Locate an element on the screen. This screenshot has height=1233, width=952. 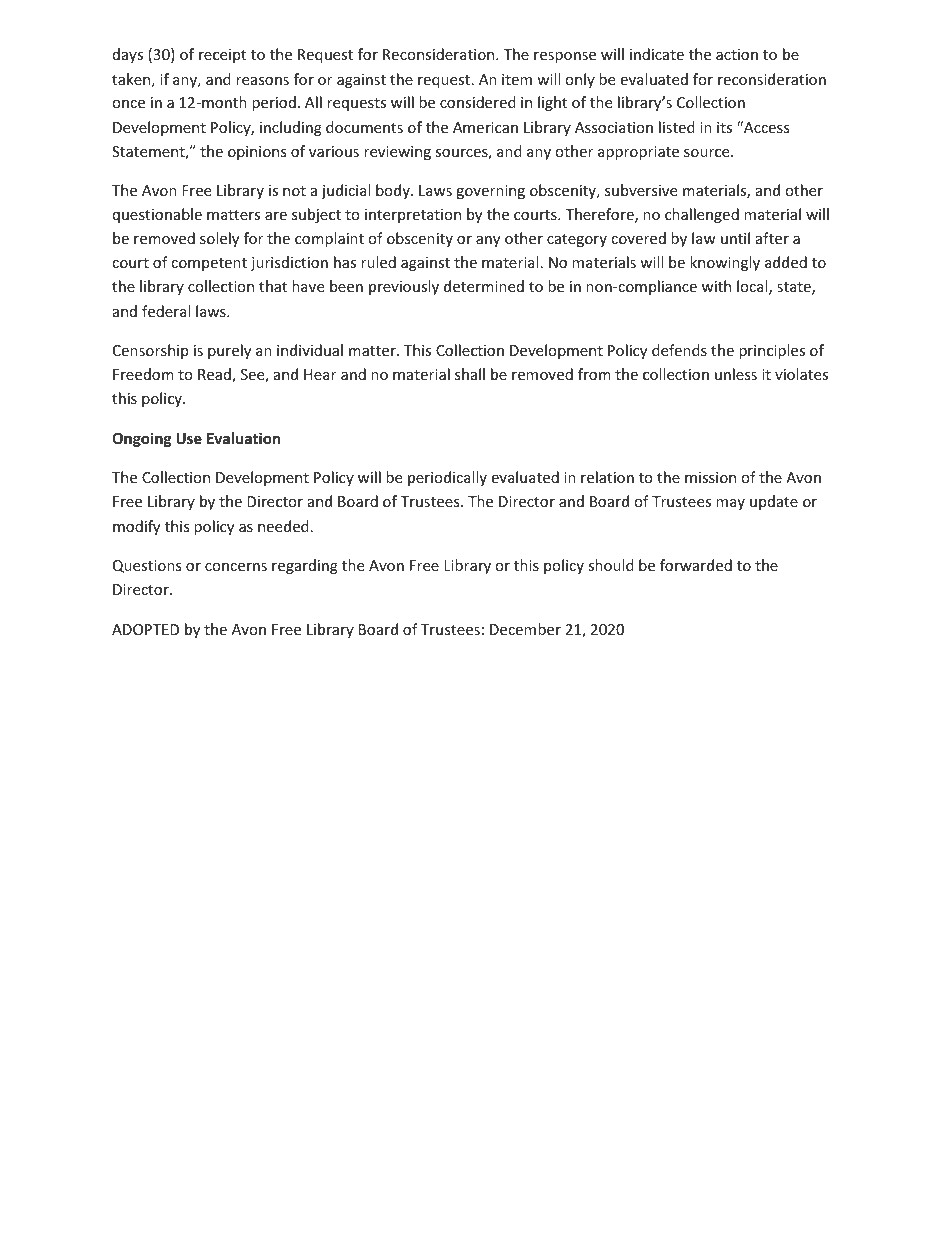
purely is located at coordinates (229, 351).
